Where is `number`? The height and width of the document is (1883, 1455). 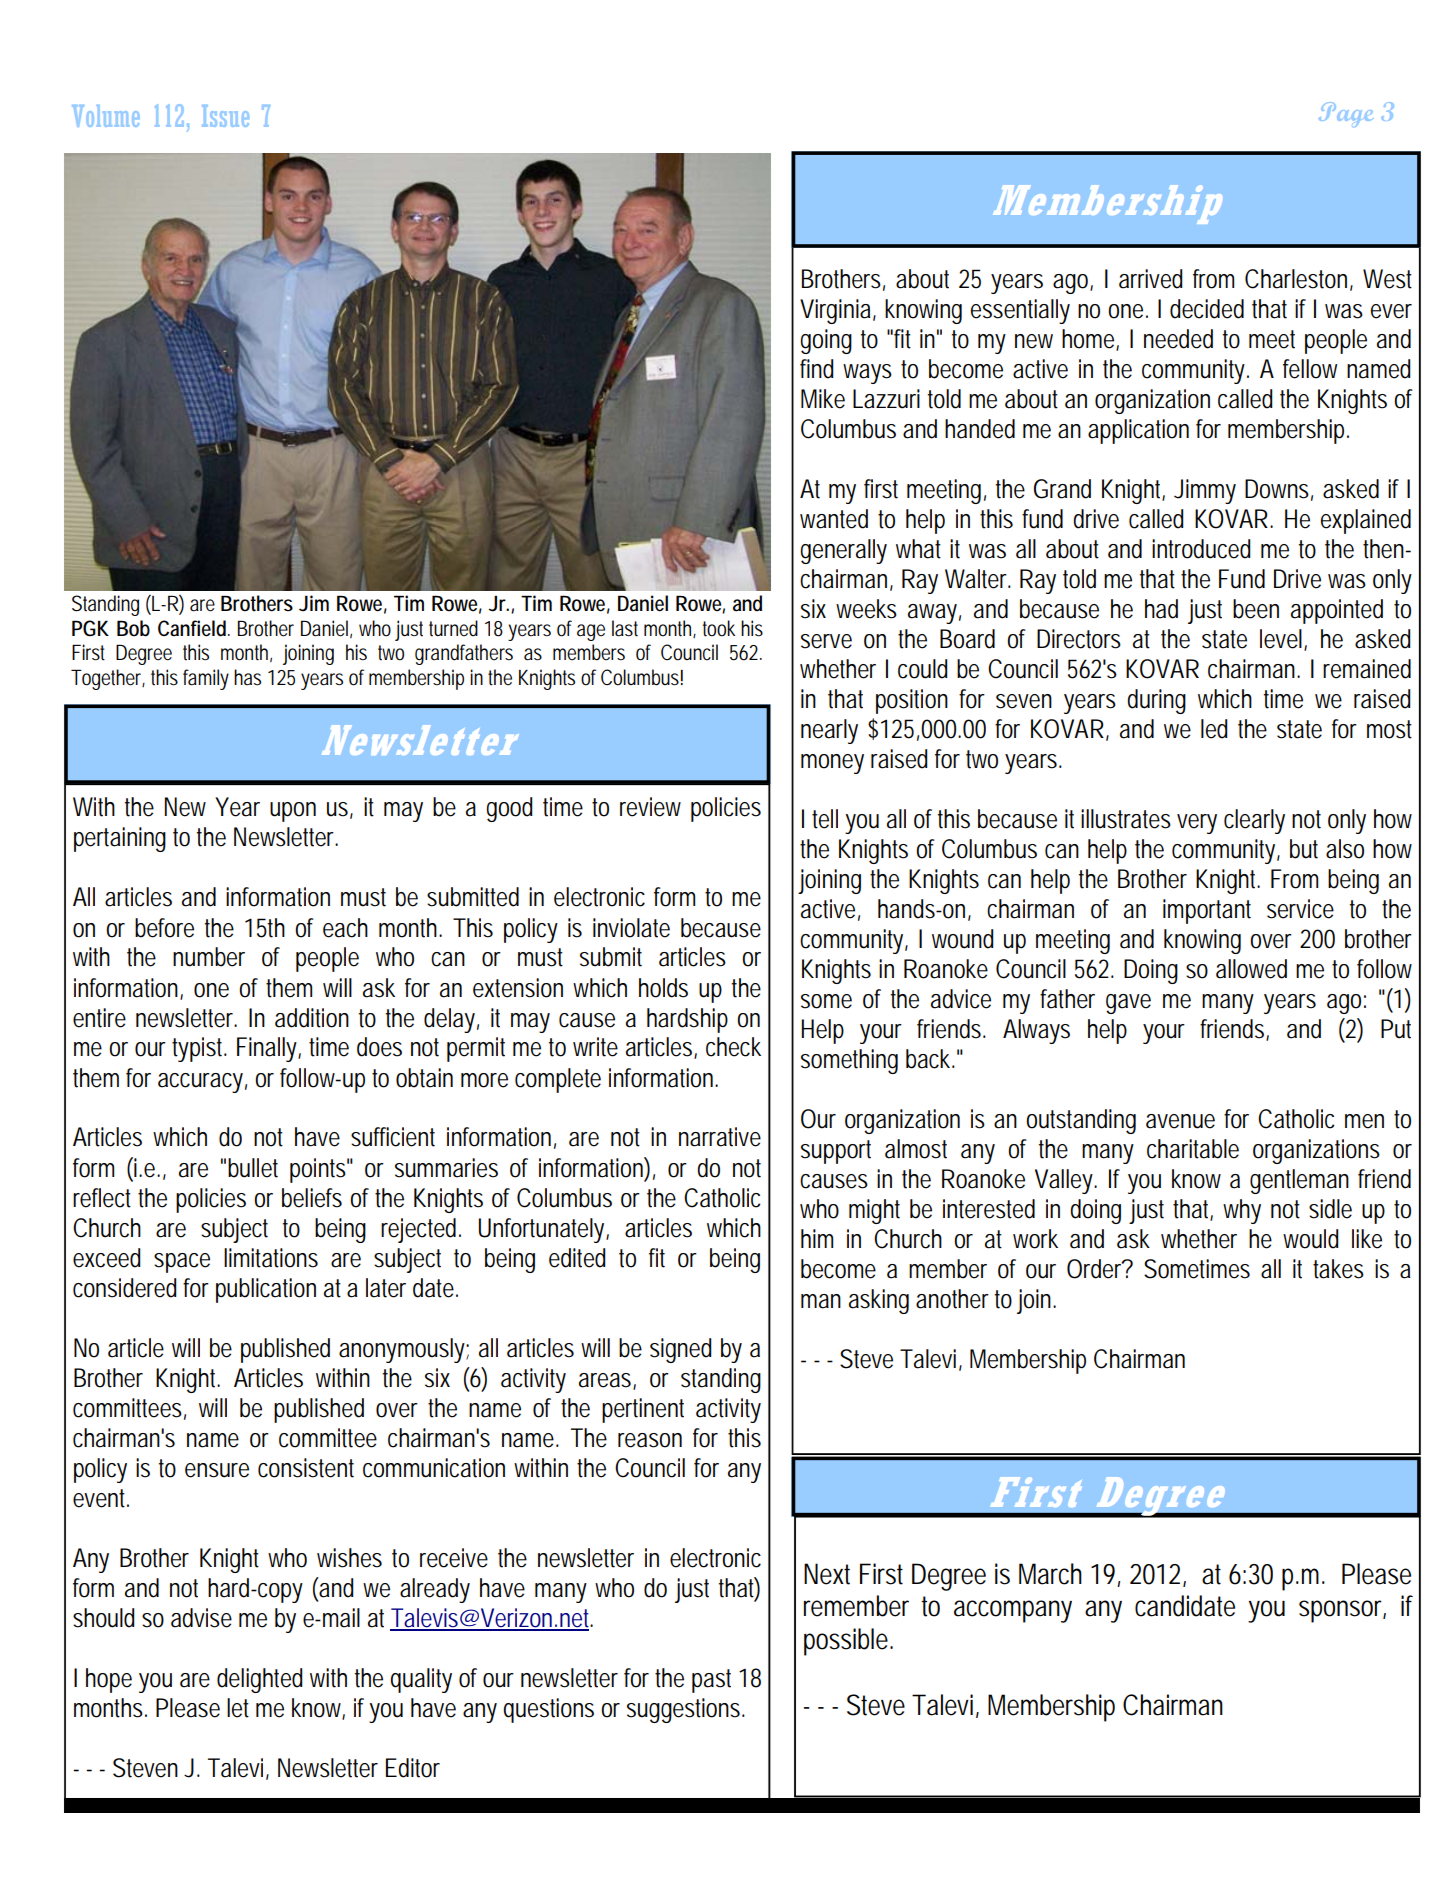 number is located at coordinates (209, 957).
